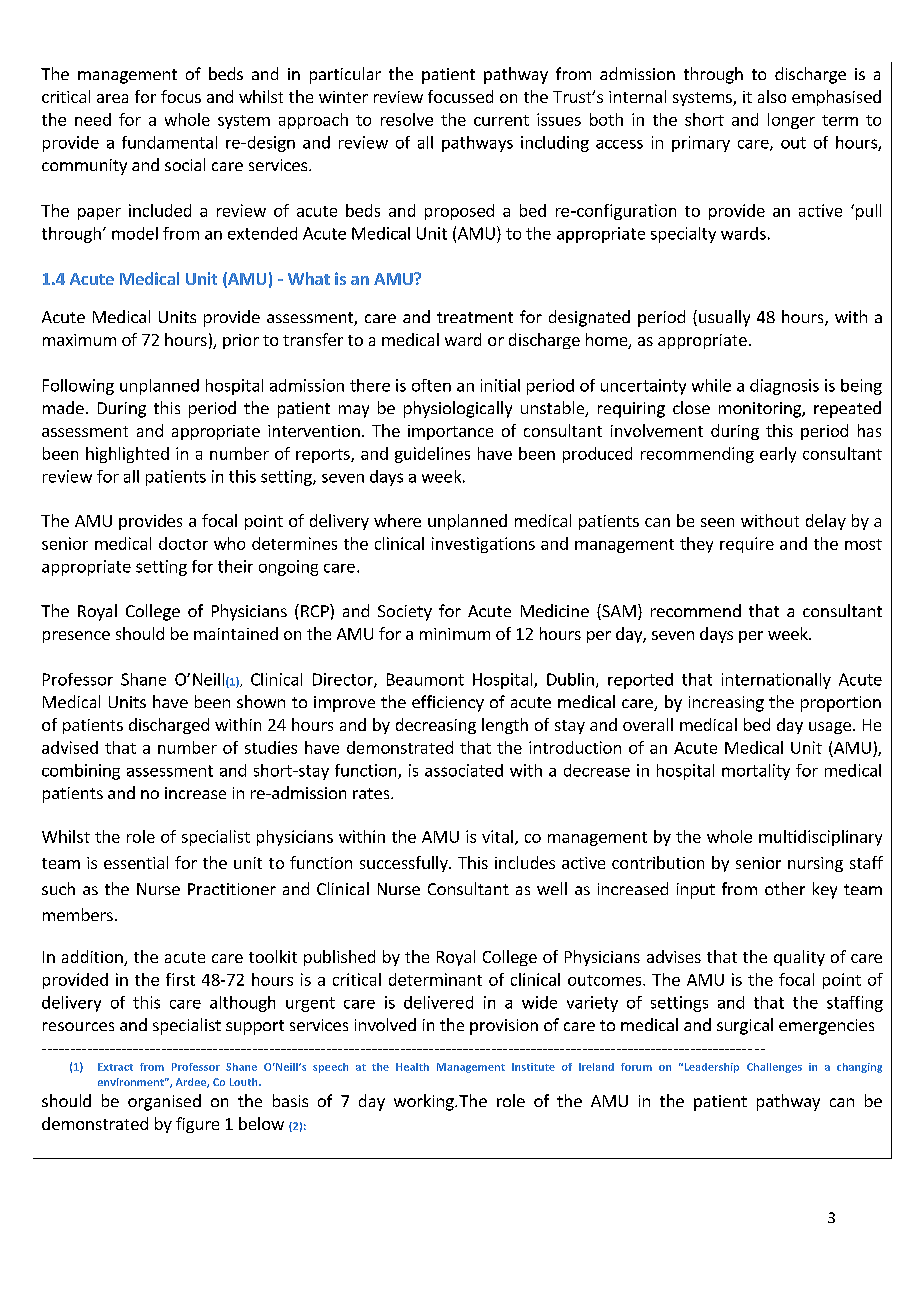 This image has width=924, height=1308. What do you see at coordinates (412, 1067) in the image?
I see `Health` at bounding box center [412, 1067].
